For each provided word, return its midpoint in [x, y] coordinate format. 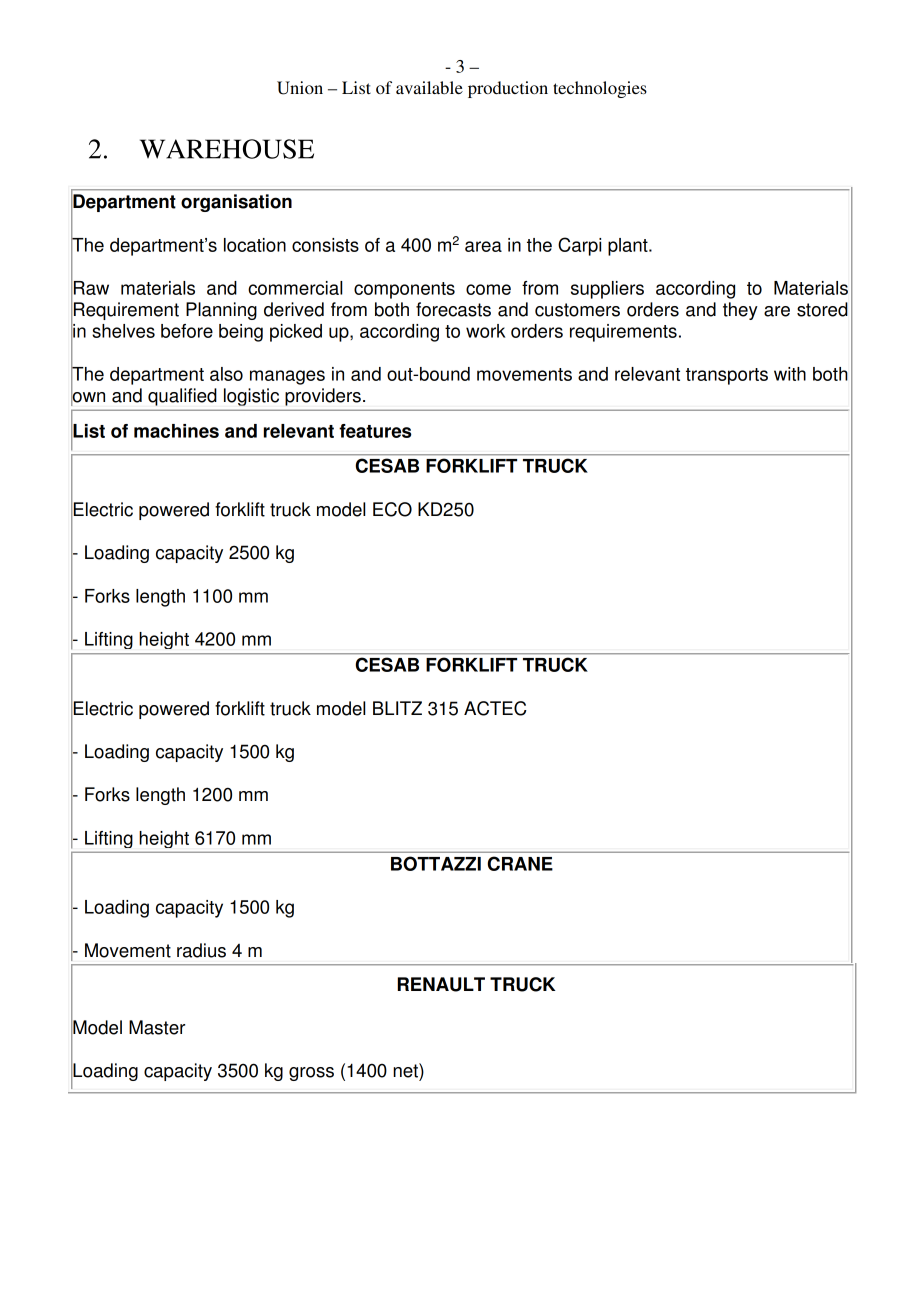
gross [311, 1074]
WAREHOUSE [227, 149]
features [375, 431]
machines [176, 431]
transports [727, 376]
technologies [600, 89]
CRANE [520, 863]
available [429, 87]
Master [157, 1027]
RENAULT [441, 984]
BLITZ [397, 708]
